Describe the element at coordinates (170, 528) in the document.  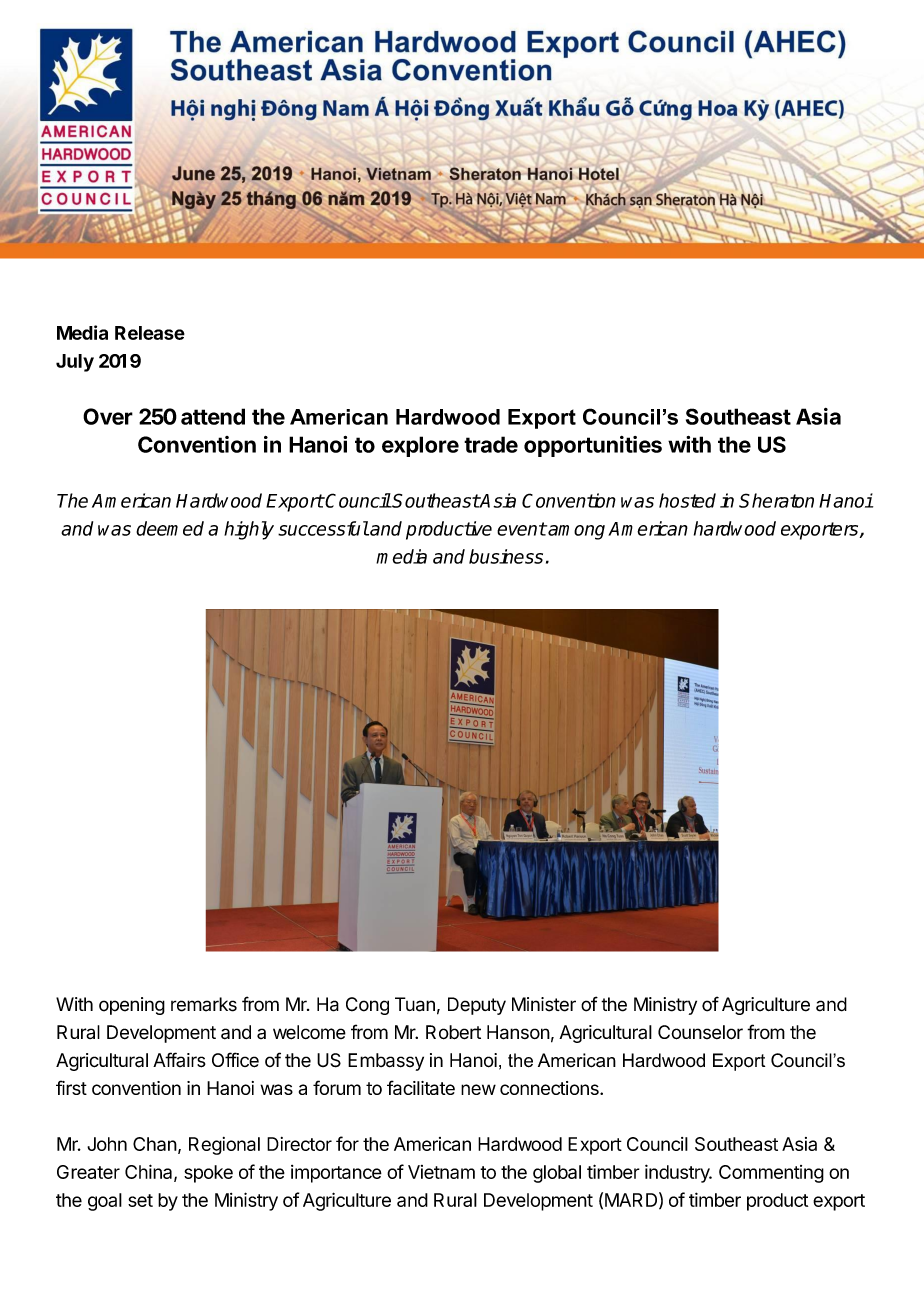
I see `deemed` at that location.
